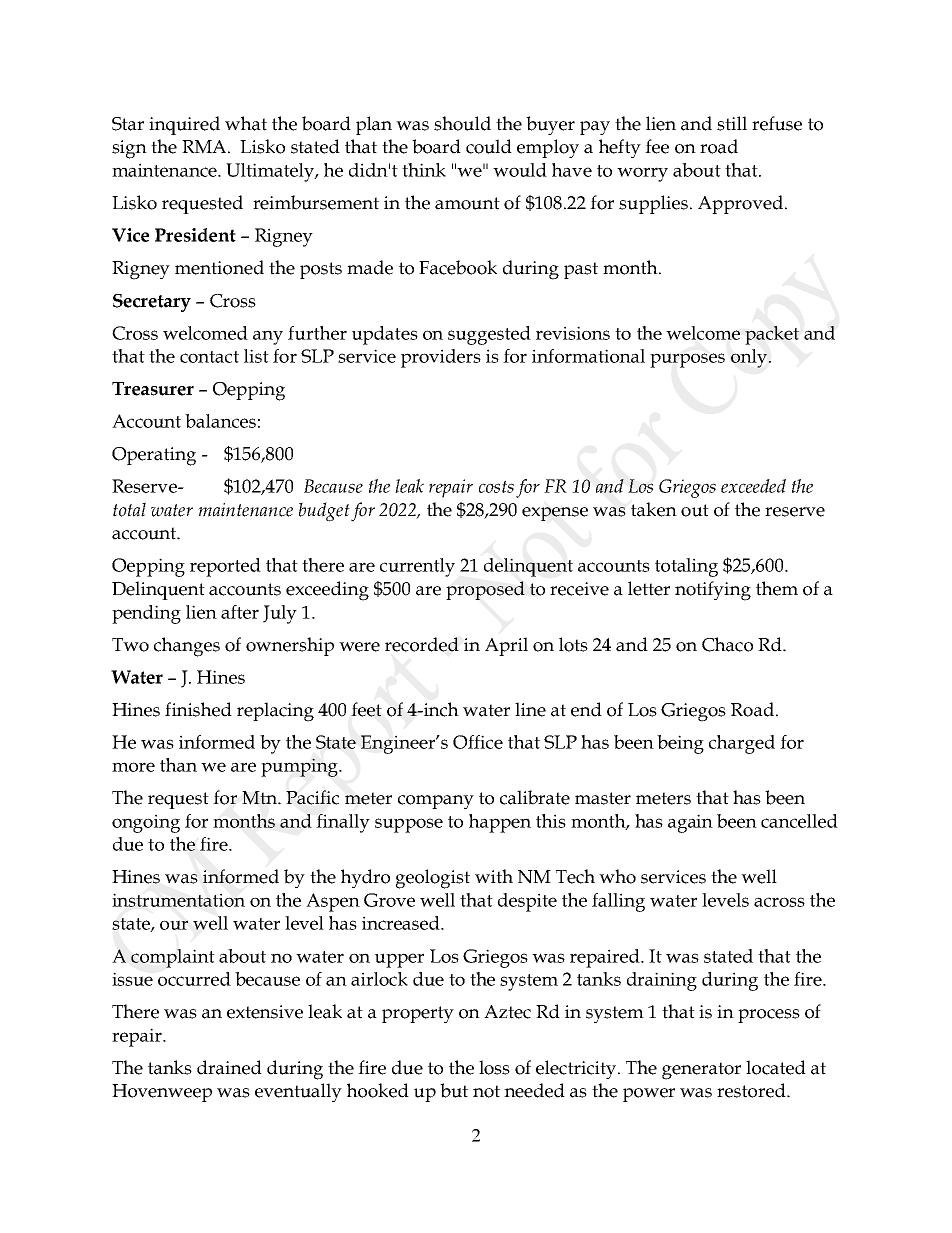 Image resolution: width=952 pixels, height=1233 pixels. Describe the element at coordinates (485, 590) in the screenshot. I see `proposed` at that location.
